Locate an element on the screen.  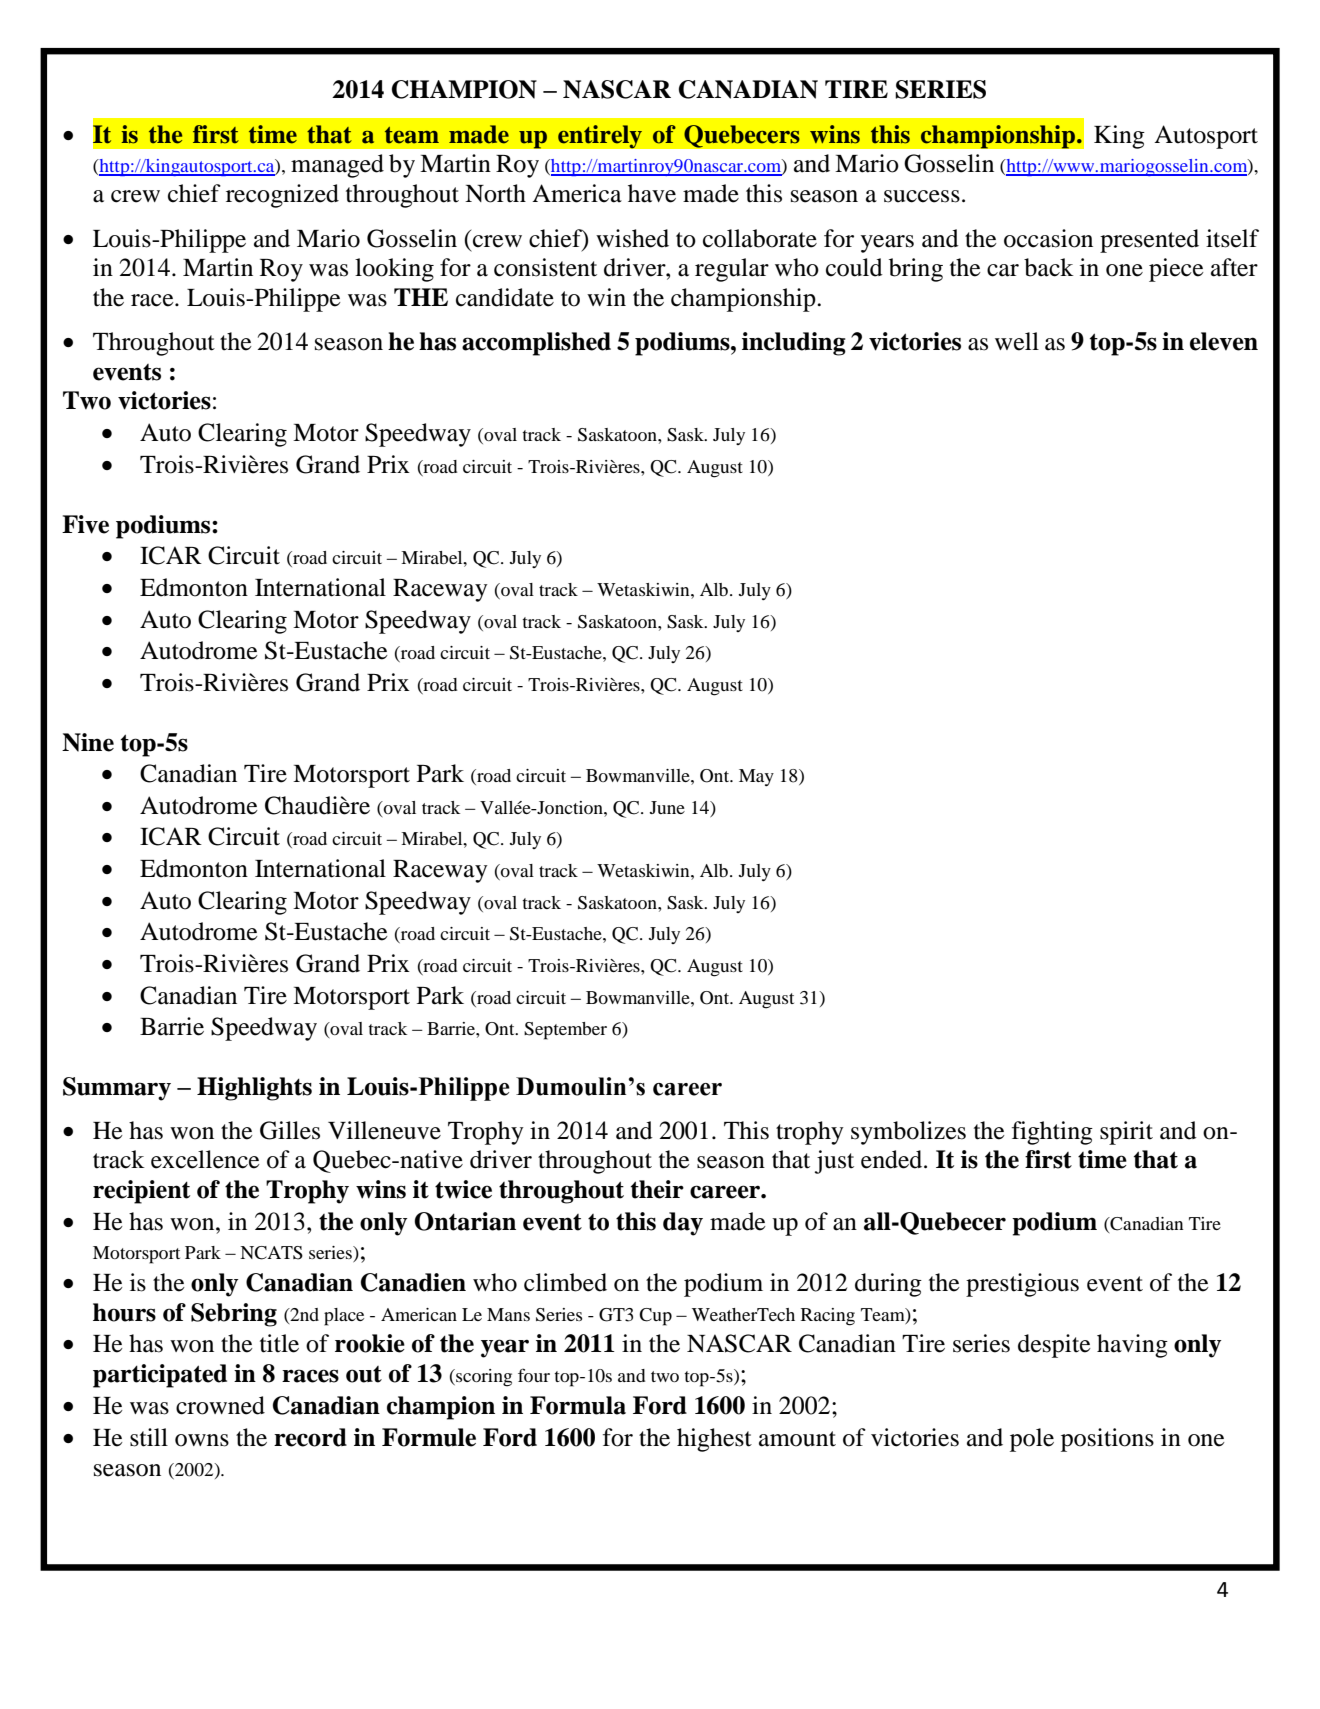
Nine is located at coordinates (88, 742).
